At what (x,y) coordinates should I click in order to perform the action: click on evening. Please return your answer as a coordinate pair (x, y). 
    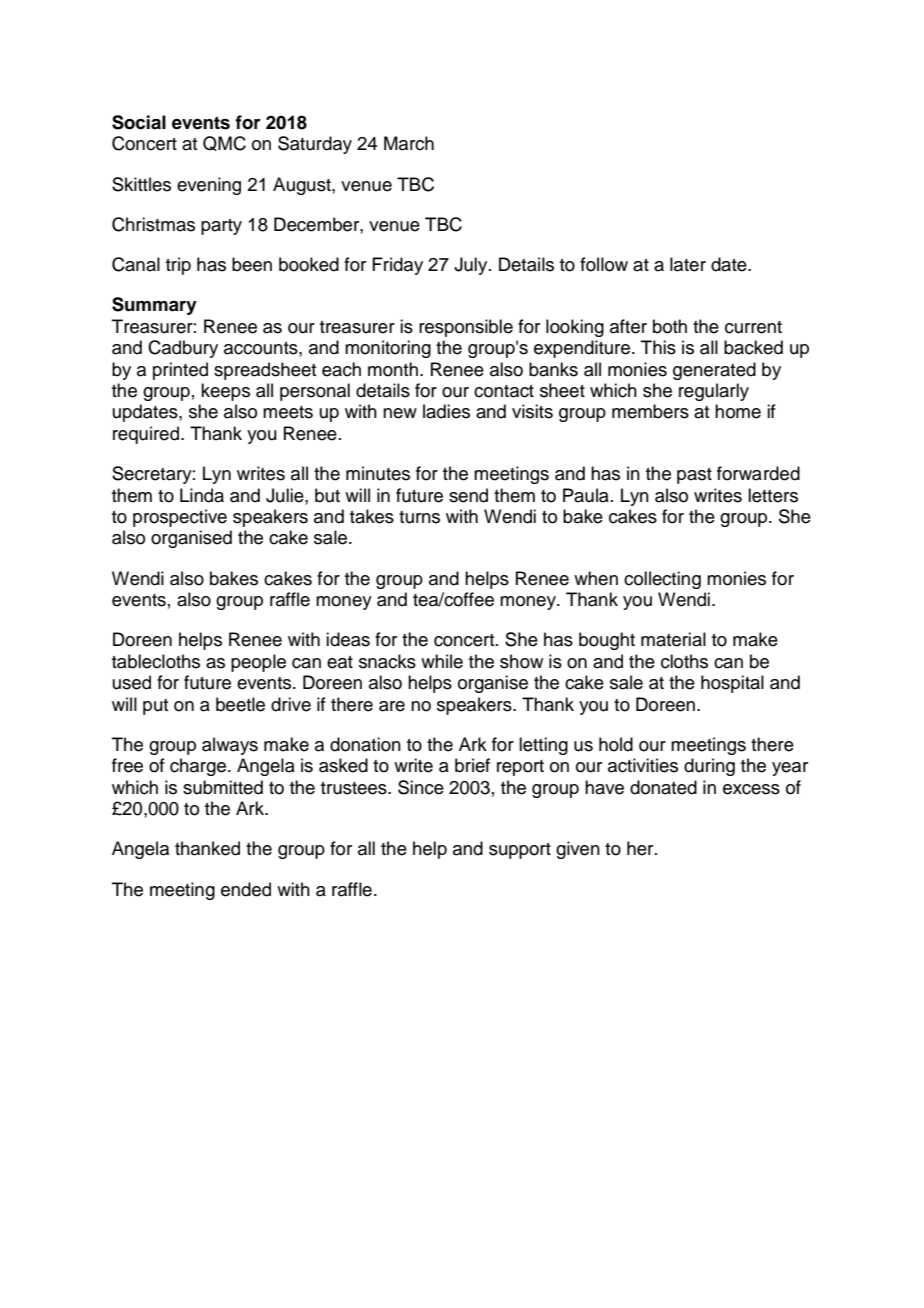
    Looking at the image, I should click on (209, 186).
